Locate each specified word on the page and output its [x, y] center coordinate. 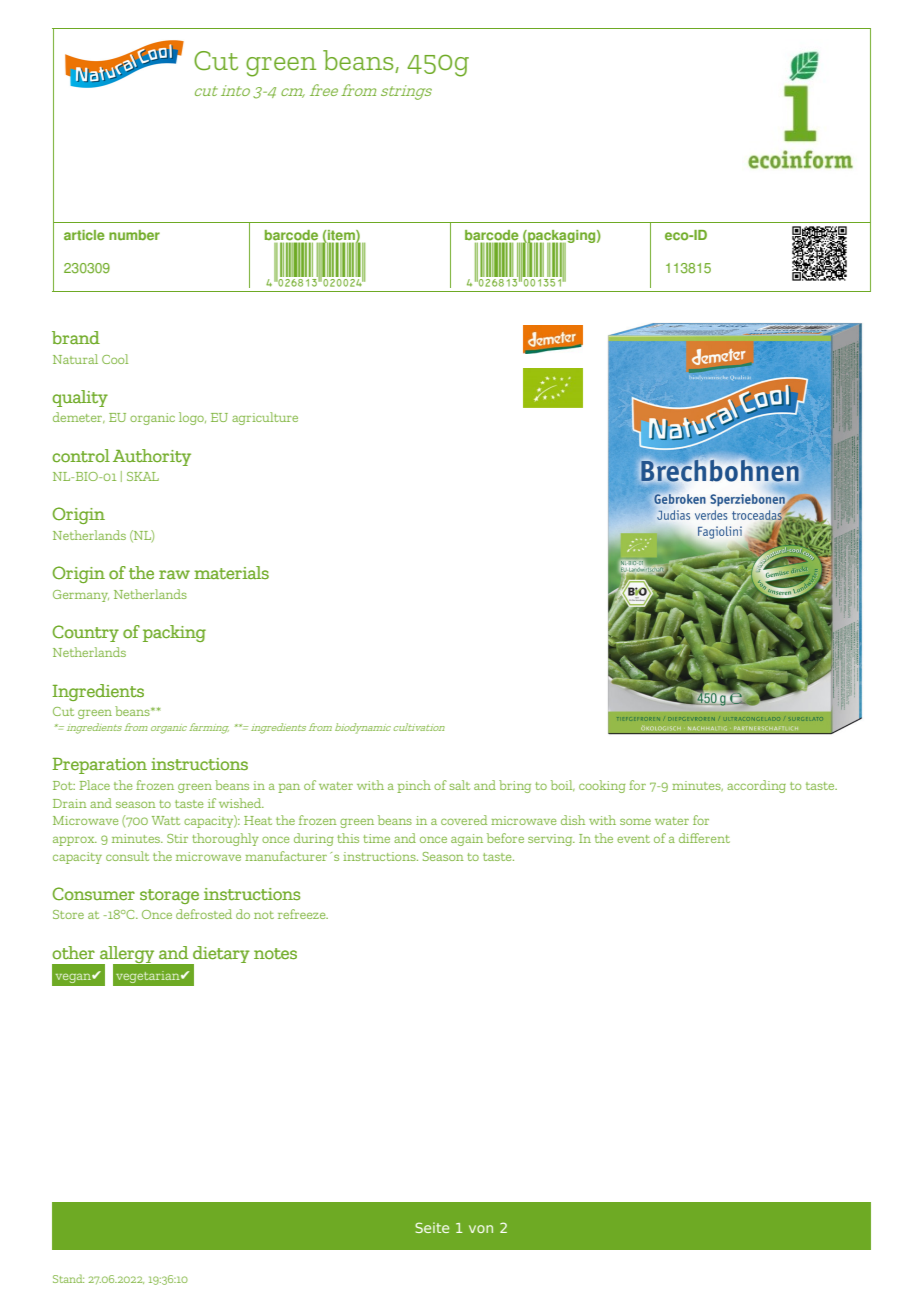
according [756, 786]
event [633, 839]
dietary [220, 955]
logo [192, 418]
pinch [414, 786]
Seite [432, 1227]
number [134, 235]
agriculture [265, 418]
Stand [68, 1278]
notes [275, 954]
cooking [602, 786]
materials [231, 573]
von [481, 1229]
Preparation [99, 766]
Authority [152, 457]
